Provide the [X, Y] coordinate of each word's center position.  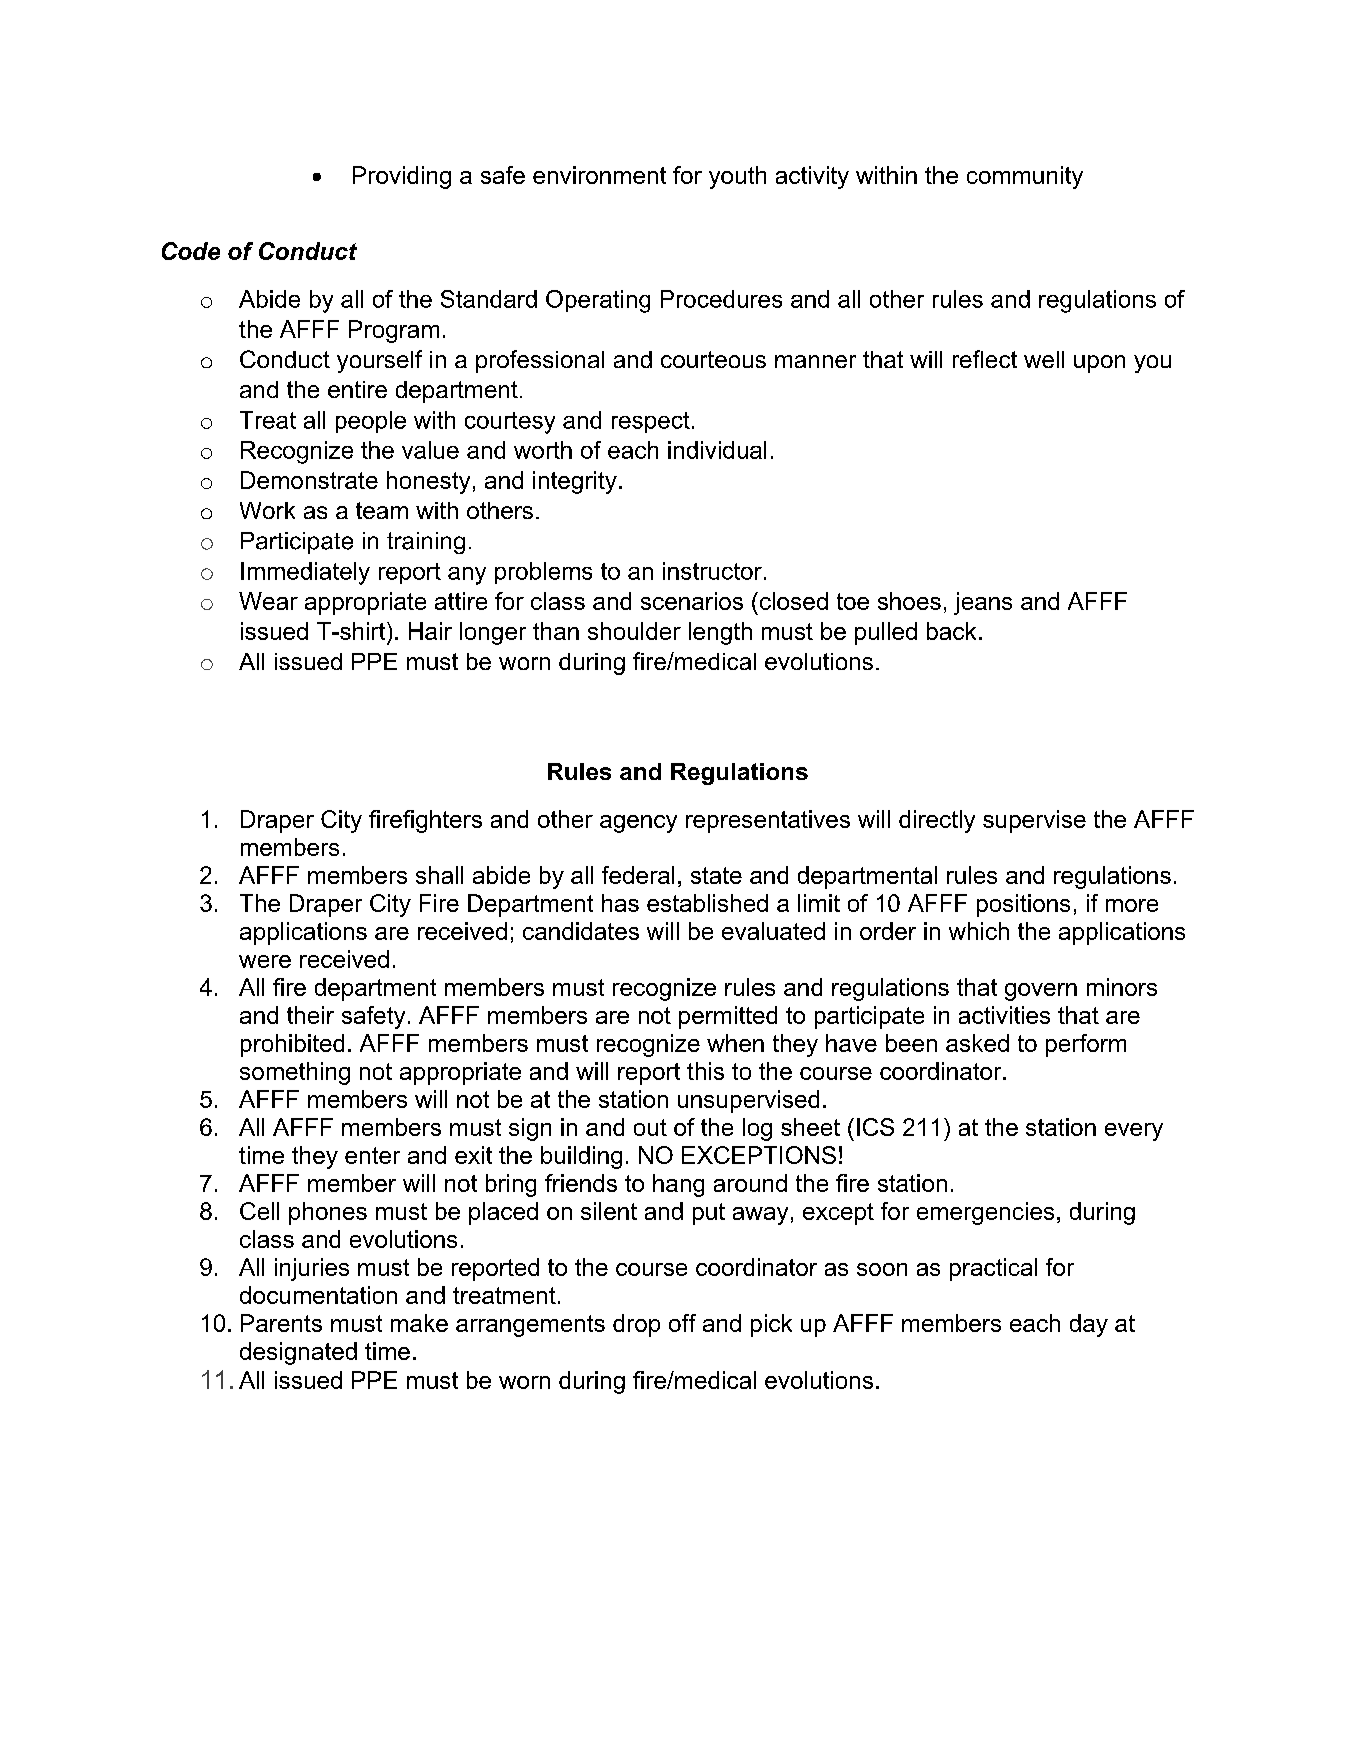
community [1025, 177]
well [1044, 359]
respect [651, 422]
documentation [318, 1295]
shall [439, 875]
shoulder [634, 631]
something [295, 1073]
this [705, 1071]
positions [1023, 905]
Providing [402, 177]
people [371, 422]
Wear [268, 601]
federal [638, 875]
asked [977, 1043]
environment [599, 175]
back [951, 631]
